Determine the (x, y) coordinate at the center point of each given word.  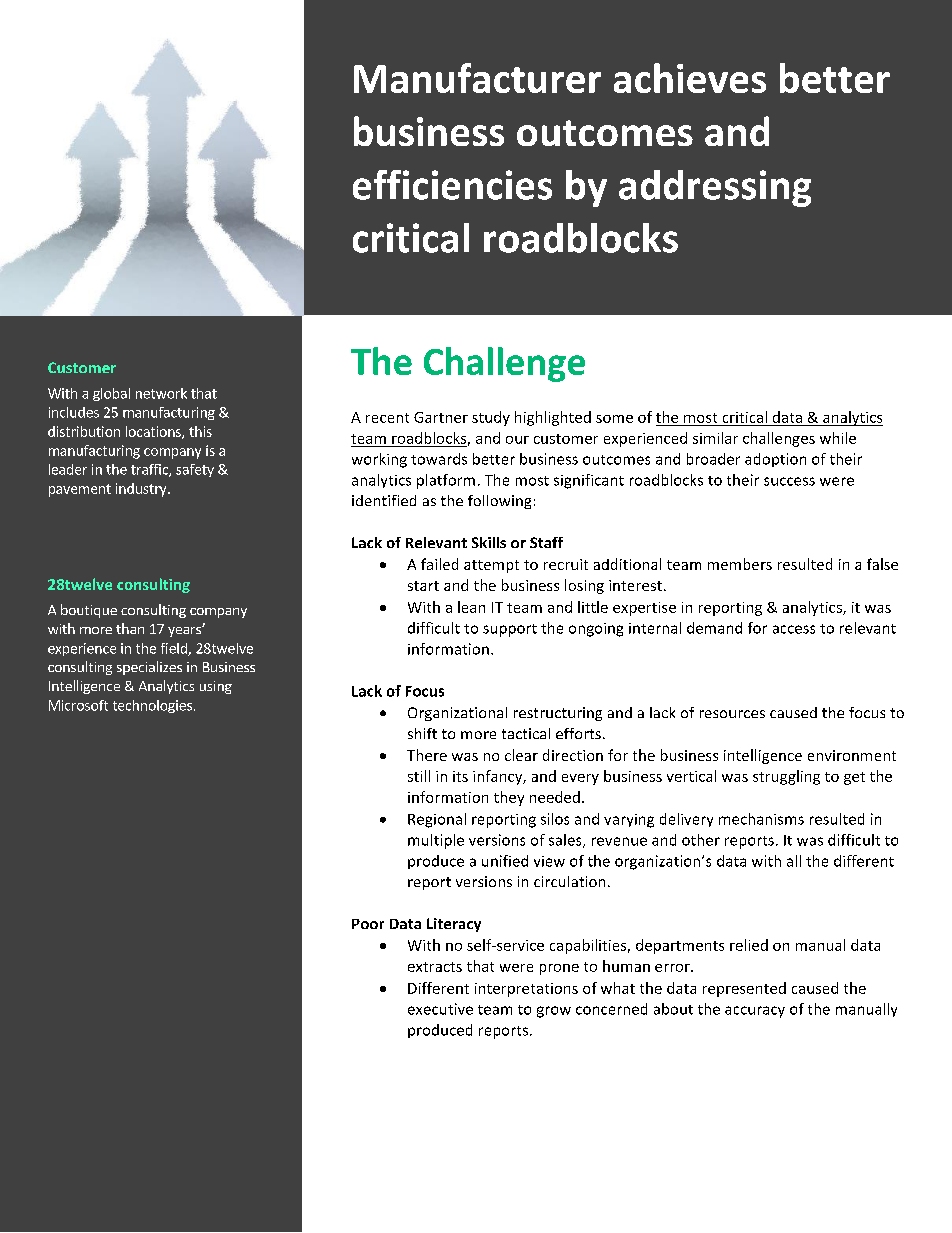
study (491, 418)
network (161, 393)
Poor (368, 924)
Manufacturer (477, 78)
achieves (690, 78)
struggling (786, 777)
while (838, 438)
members (740, 564)
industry (142, 490)
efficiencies (452, 185)
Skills (489, 542)
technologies (152, 706)
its (460, 776)
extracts (435, 967)
